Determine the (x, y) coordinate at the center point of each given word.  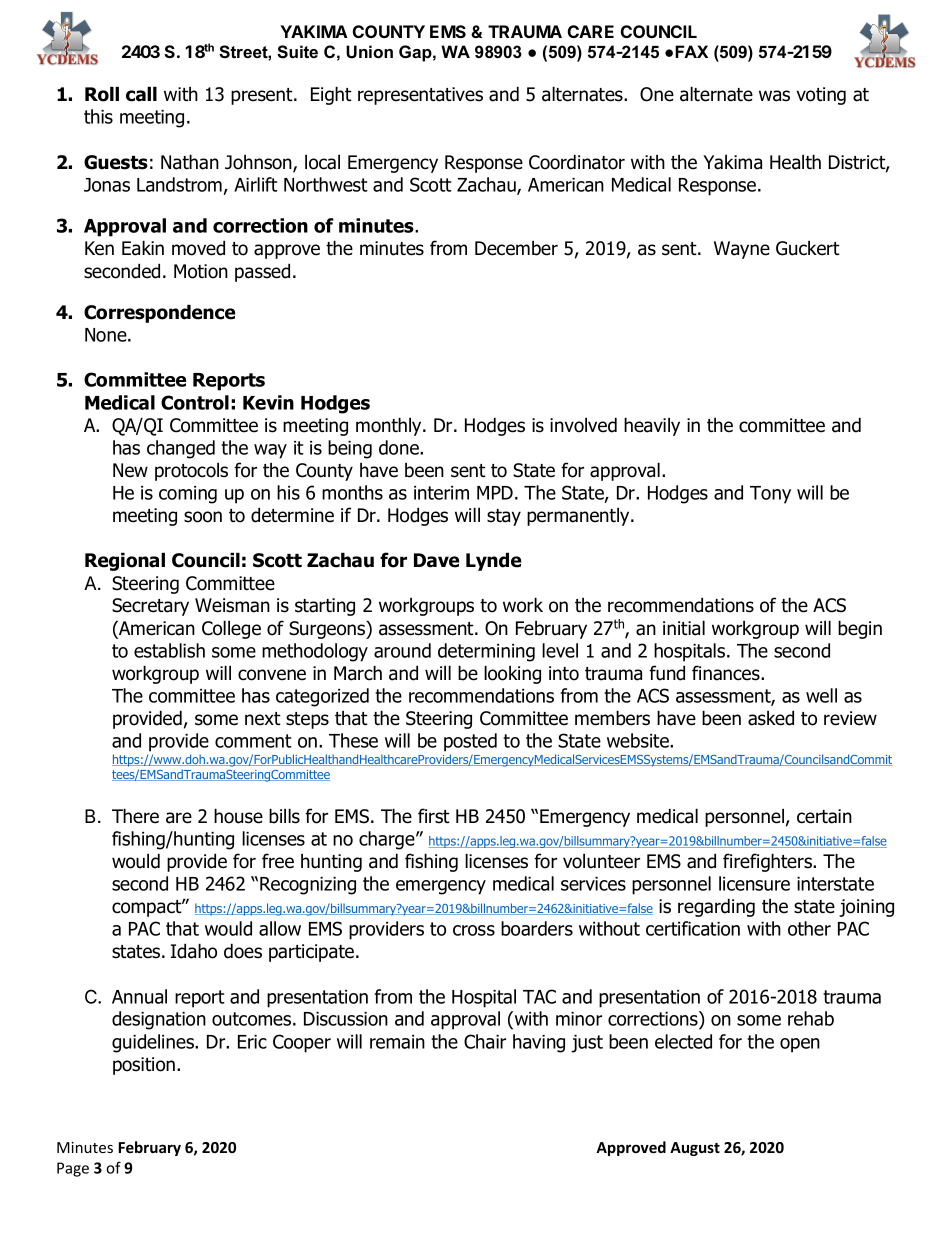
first (434, 816)
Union (369, 52)
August (695, 1149)
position (144, 1066)
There (135, 816)
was (774, 96)
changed (181, 449)
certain (824, 816)
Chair (485, 1041)
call (141, 94)
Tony (770, 495)
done (400, 447)
